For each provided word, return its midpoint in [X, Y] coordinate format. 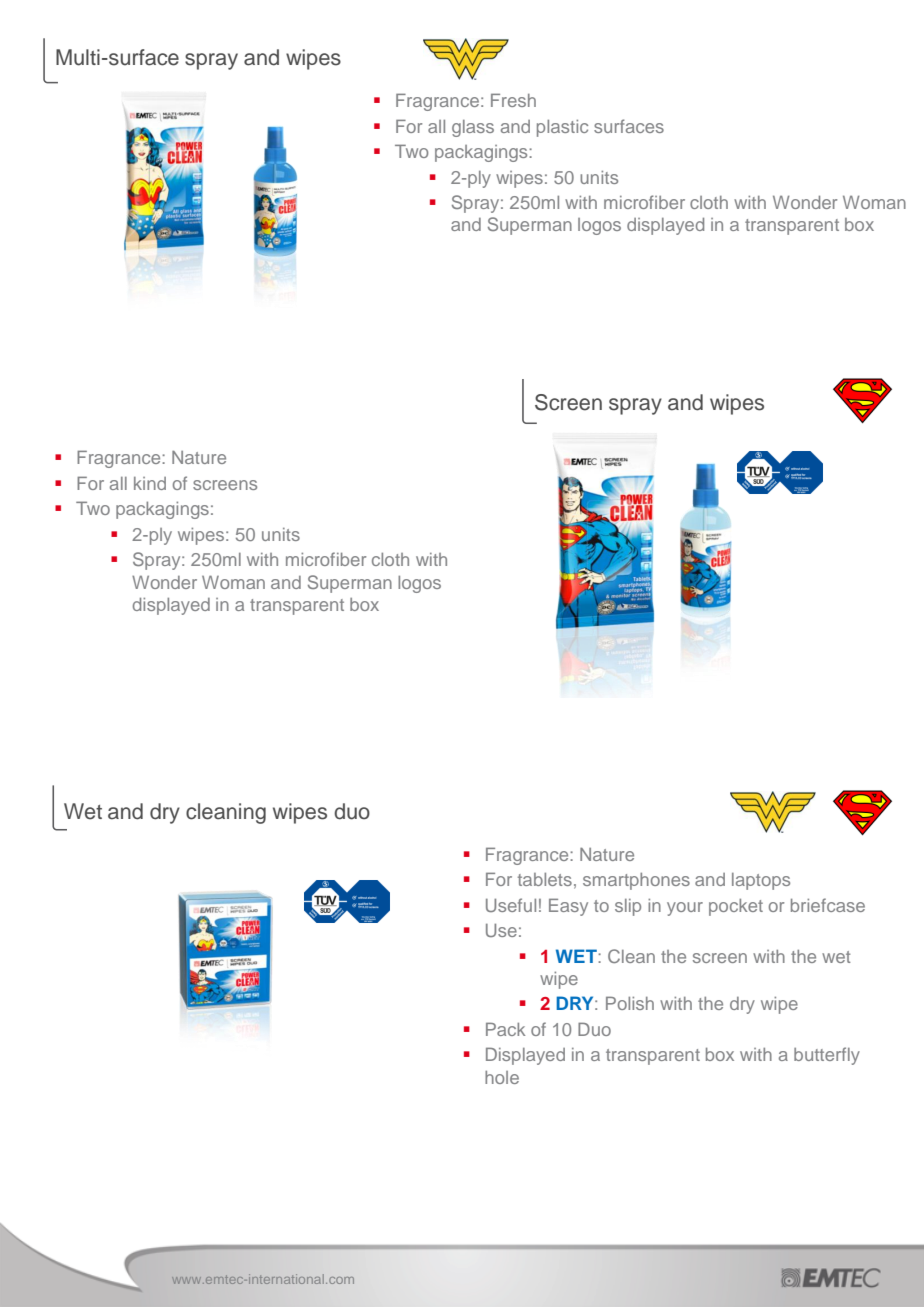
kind [150, 483]
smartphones [636, 881]
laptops [761, 881]
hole [502, 1077]
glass [473, 128]
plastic [562, 128]
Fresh [513, 100]
